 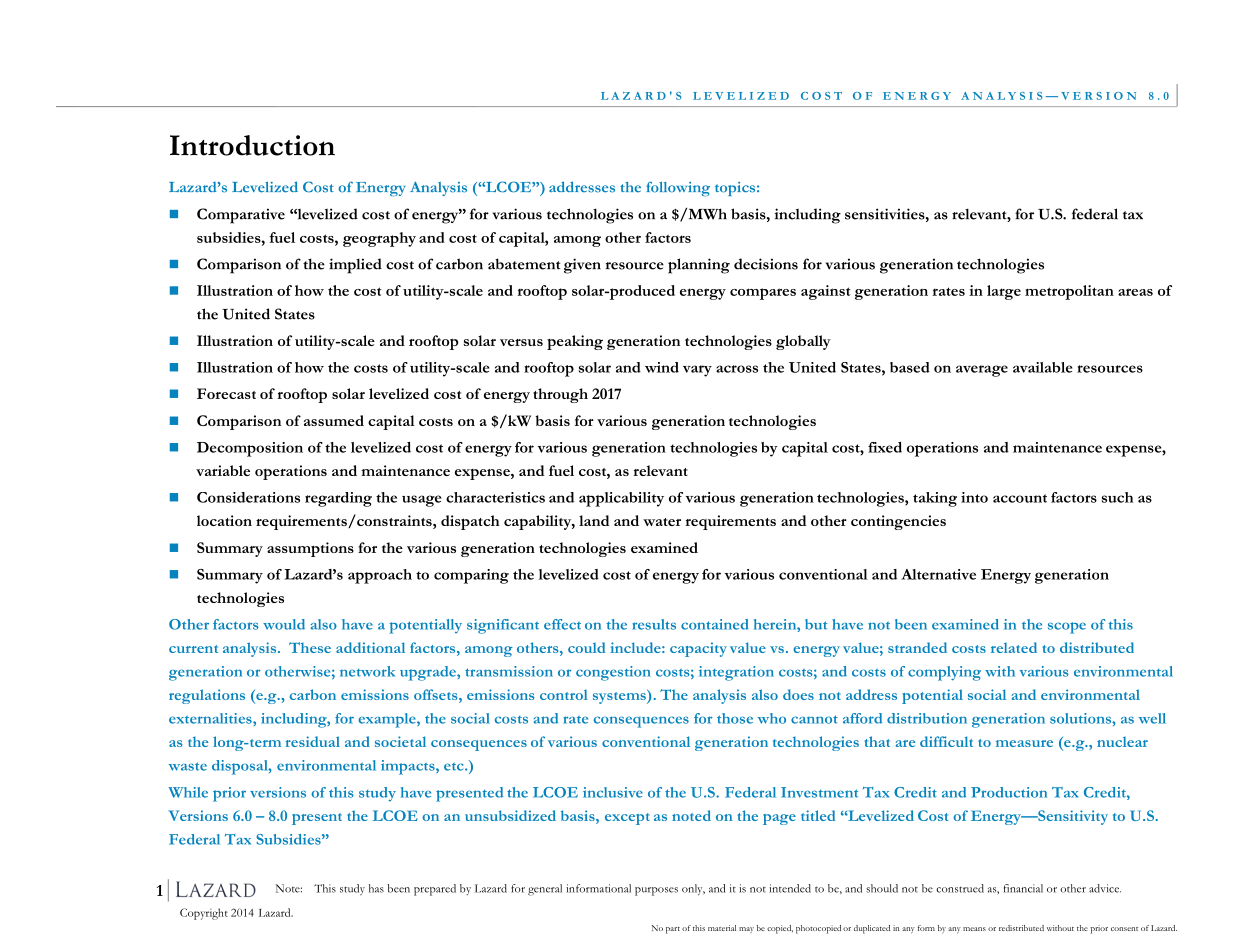 What do you see at coordinates (662, 522) in the page?
I see `water` at bounding box center [662, 522].
